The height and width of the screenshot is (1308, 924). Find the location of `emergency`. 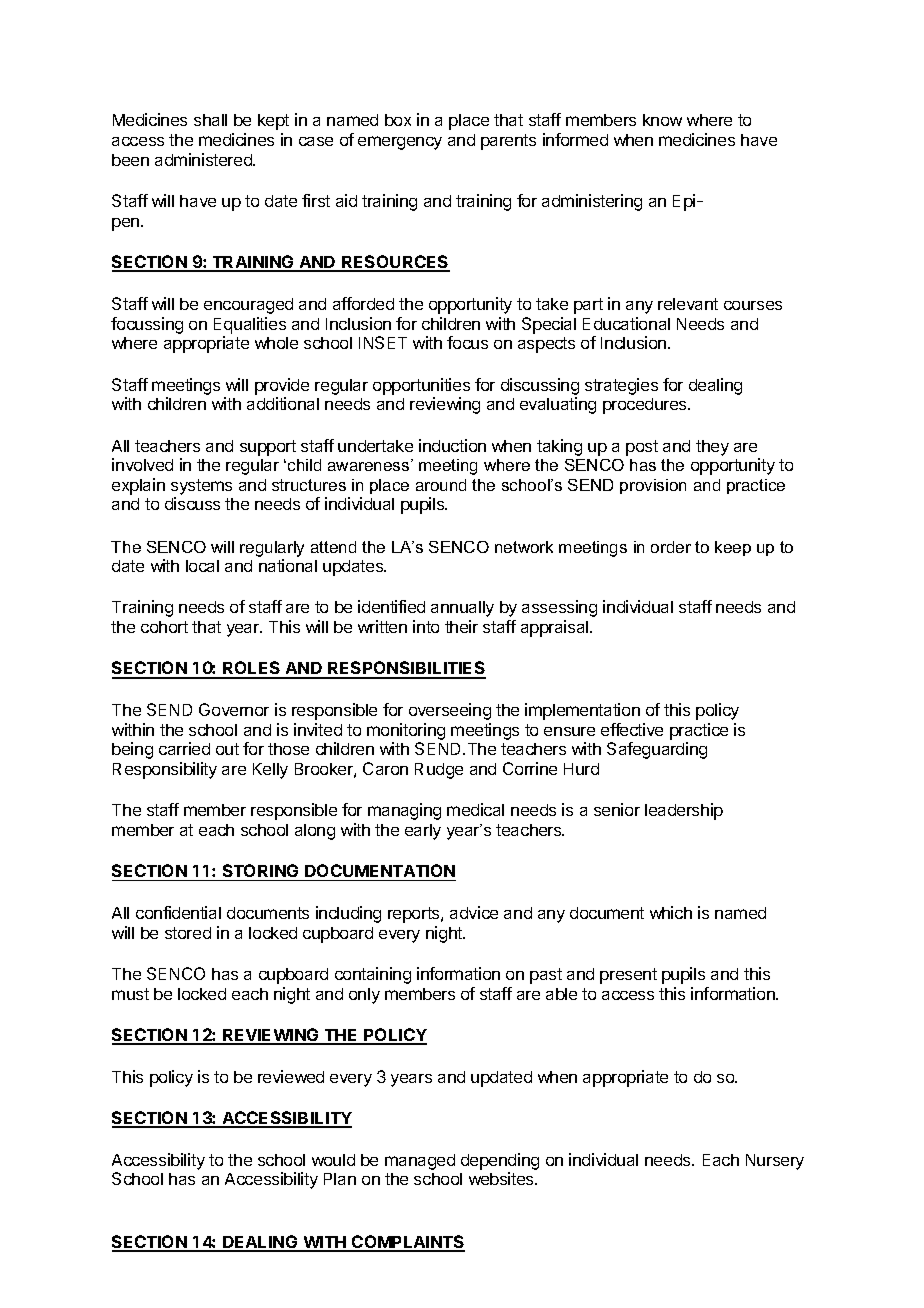

emergency is located at coordinates (400, 143).
